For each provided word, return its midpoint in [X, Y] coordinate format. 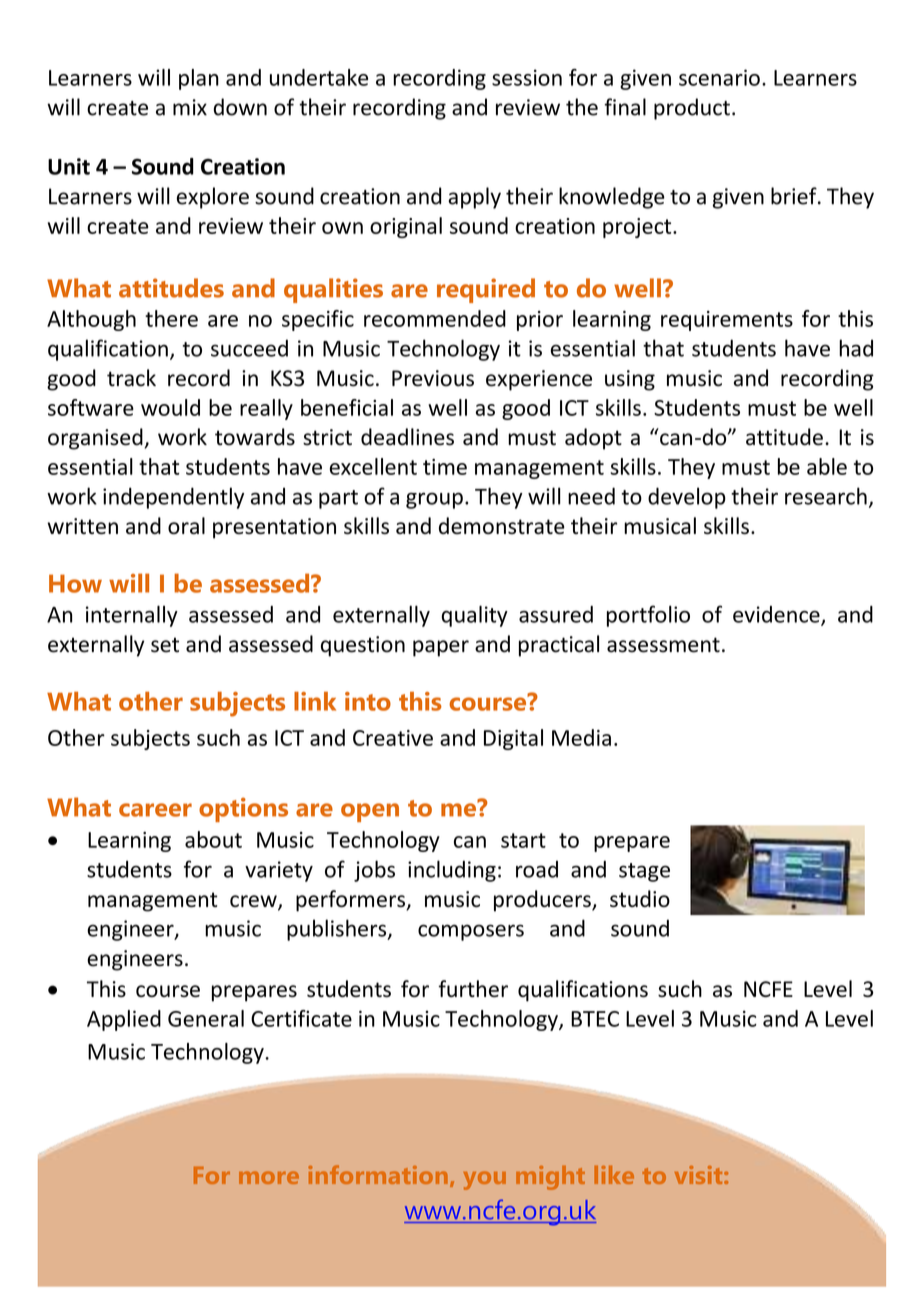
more [269, 1177]
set [165, 645]
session [527, 77]
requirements [727, 321]
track [131, 378]
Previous [433, 378]
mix [190, 107]
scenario [719, 77]
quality [475, 616]
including [452, 871]
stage [644, 872]
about [213, 839]
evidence [777, 615]
